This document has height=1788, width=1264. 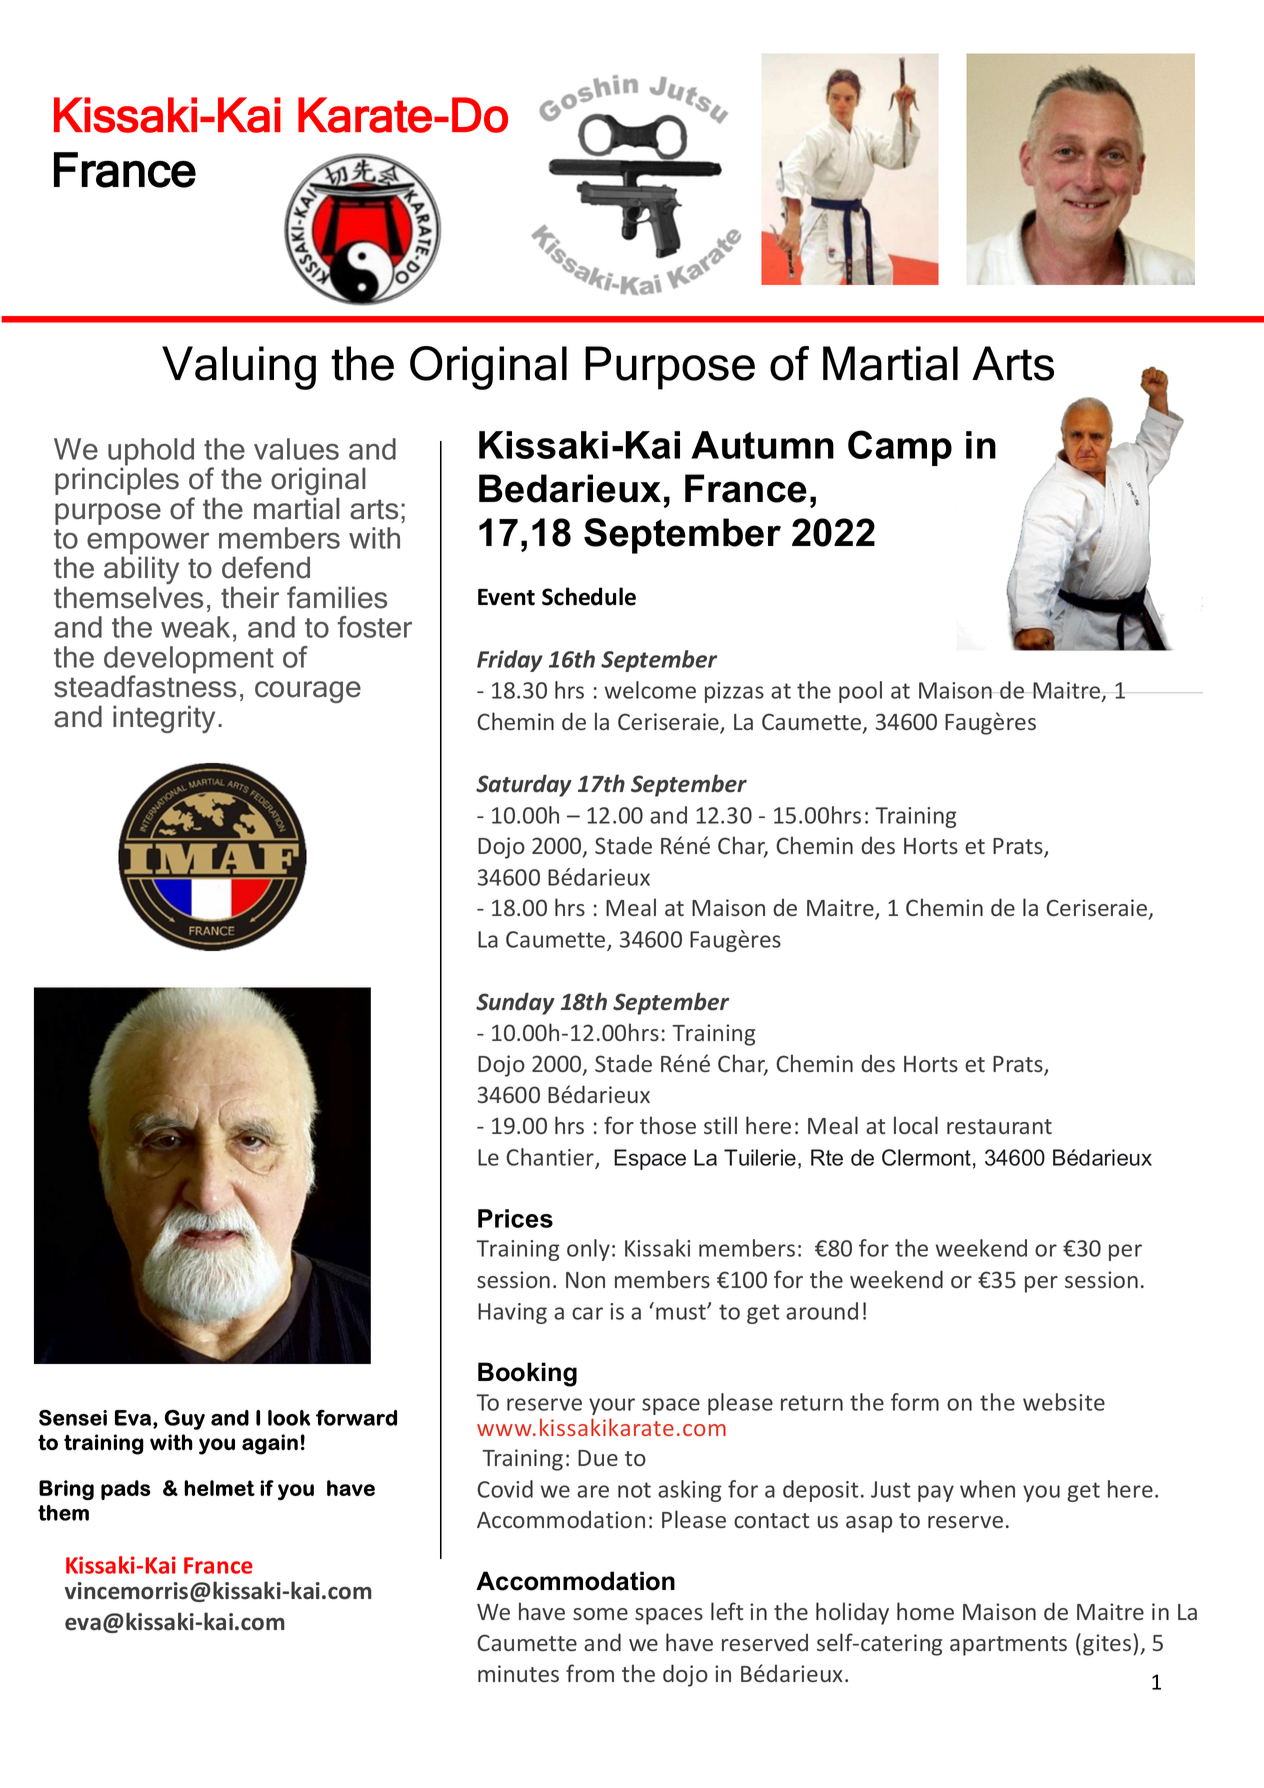 What do you see at coordinates (916, 1125) in the document?
I see `local` at bounding box center [916, 1125].
